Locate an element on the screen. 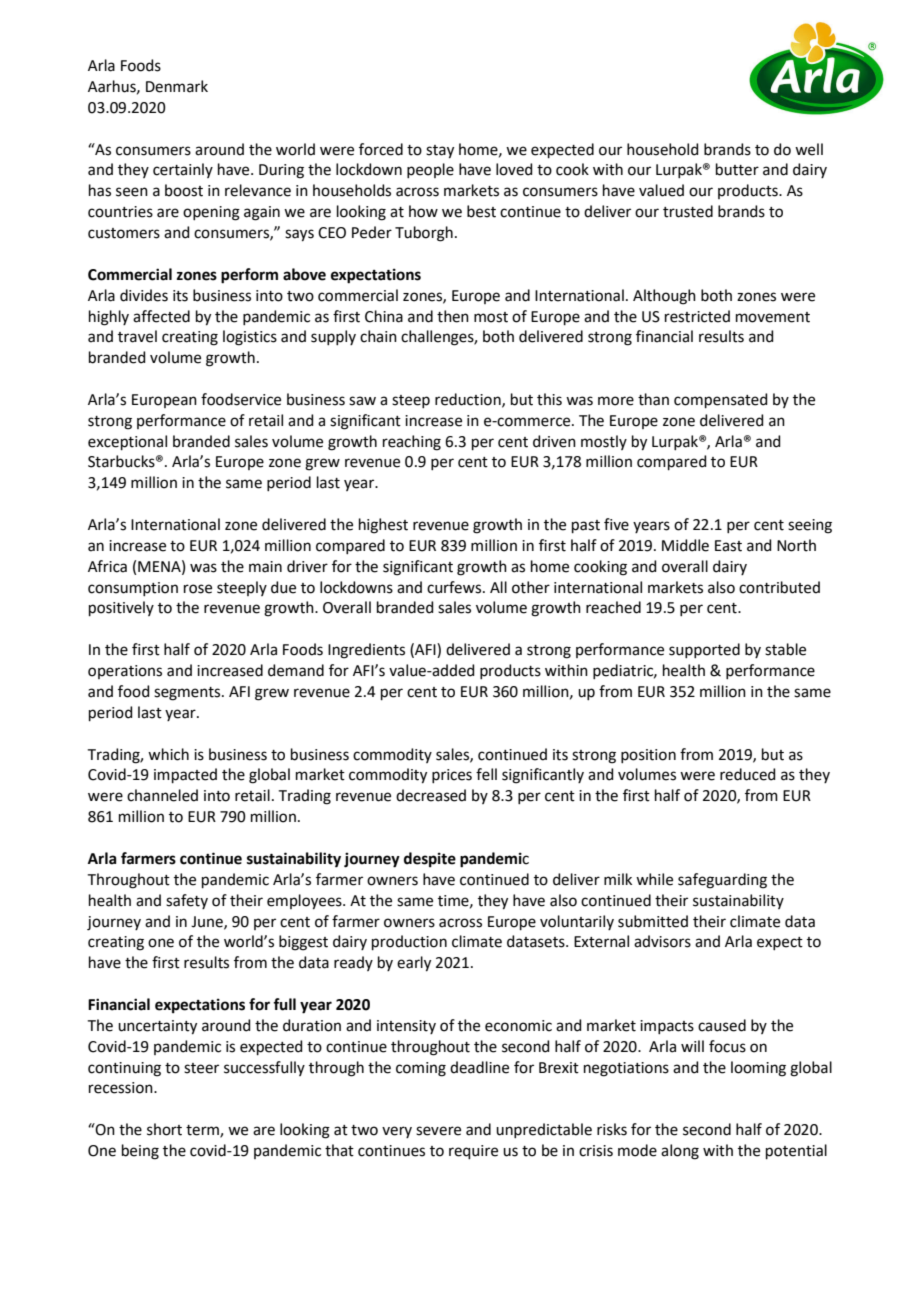 The image size is (924, 1308). compensated is located at coordinates (721, 400).
